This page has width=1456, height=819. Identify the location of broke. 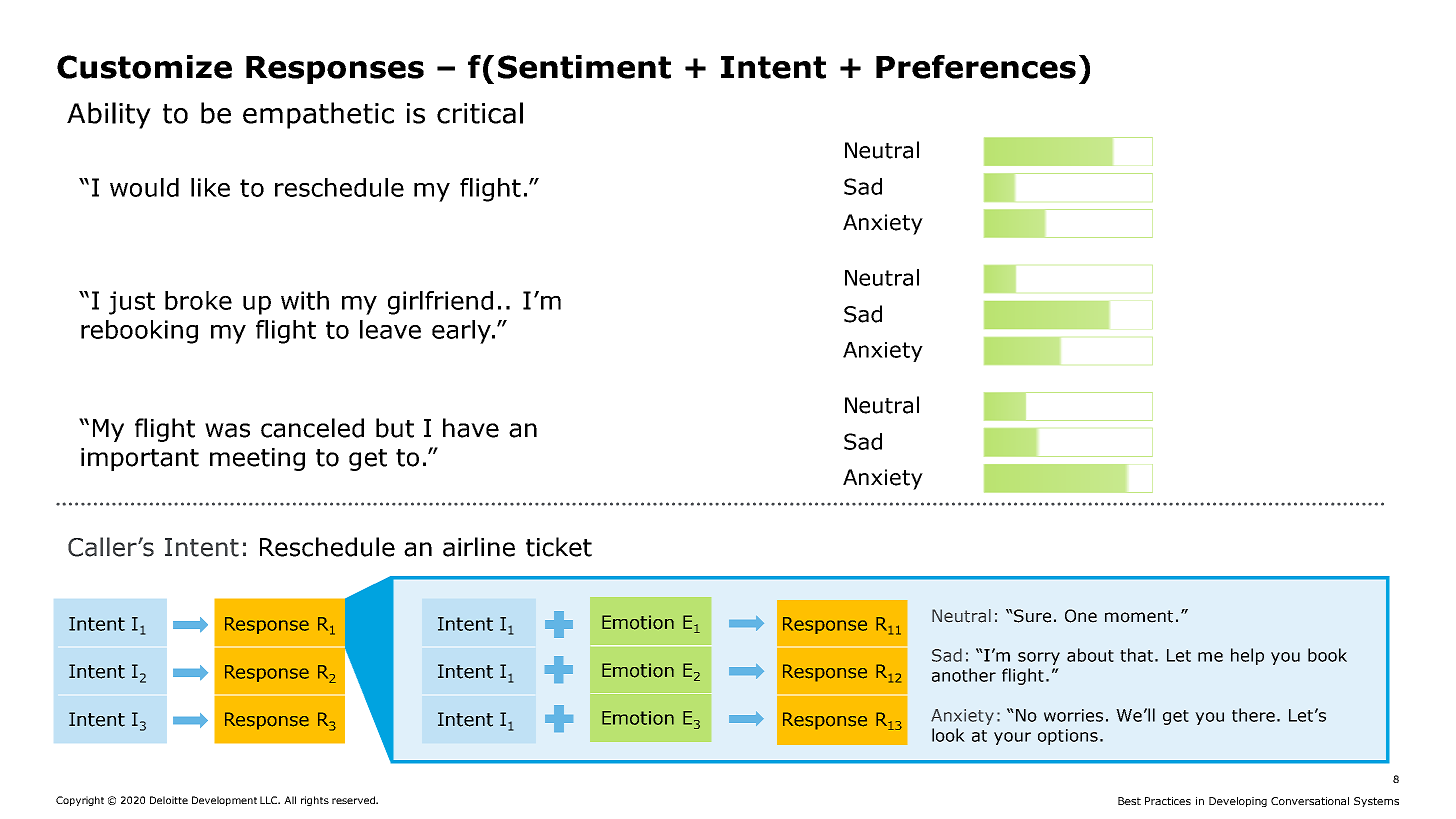
(198, 300).
